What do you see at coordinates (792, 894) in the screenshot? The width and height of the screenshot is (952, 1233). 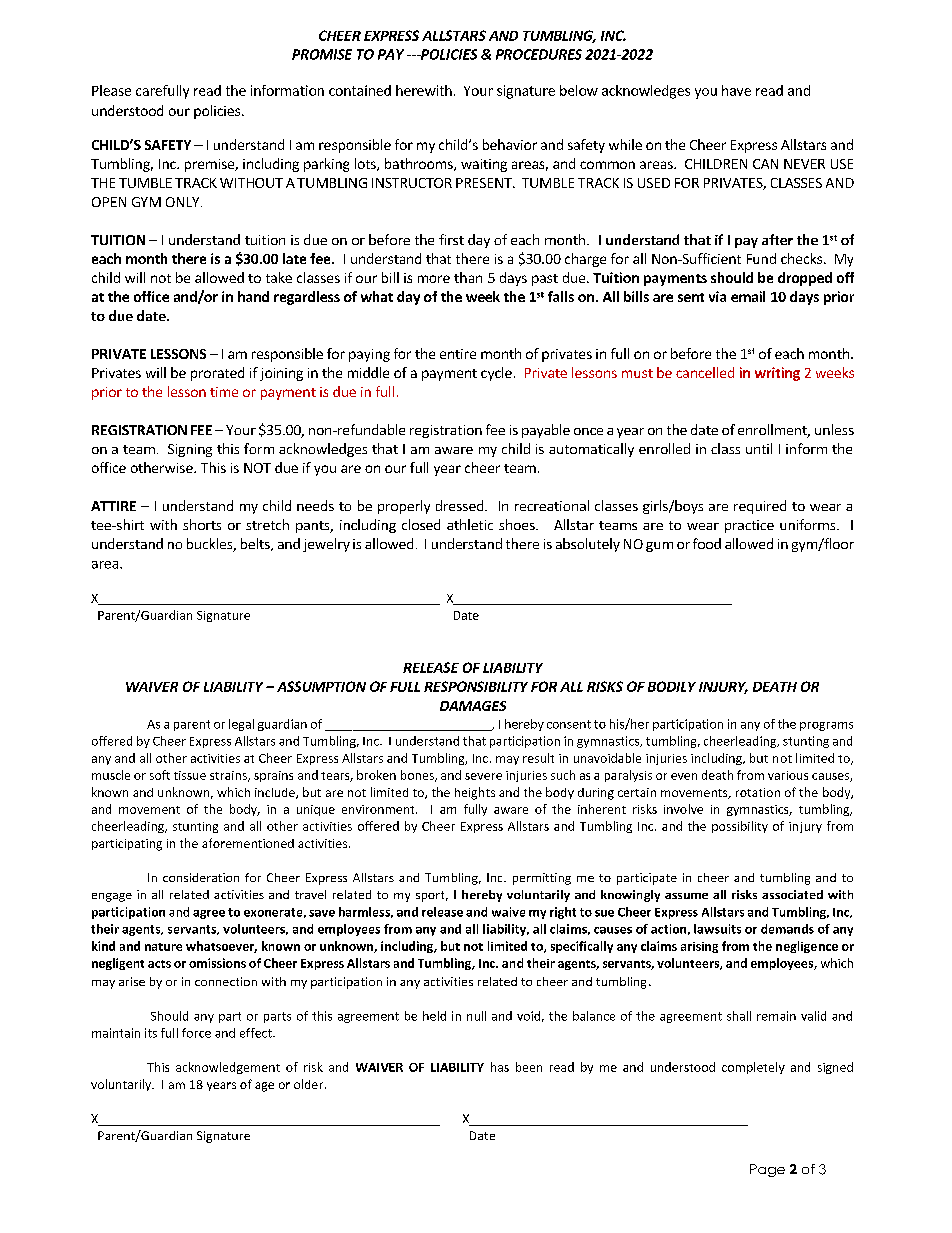 I see `associated` at bounding box center [792, 894].
